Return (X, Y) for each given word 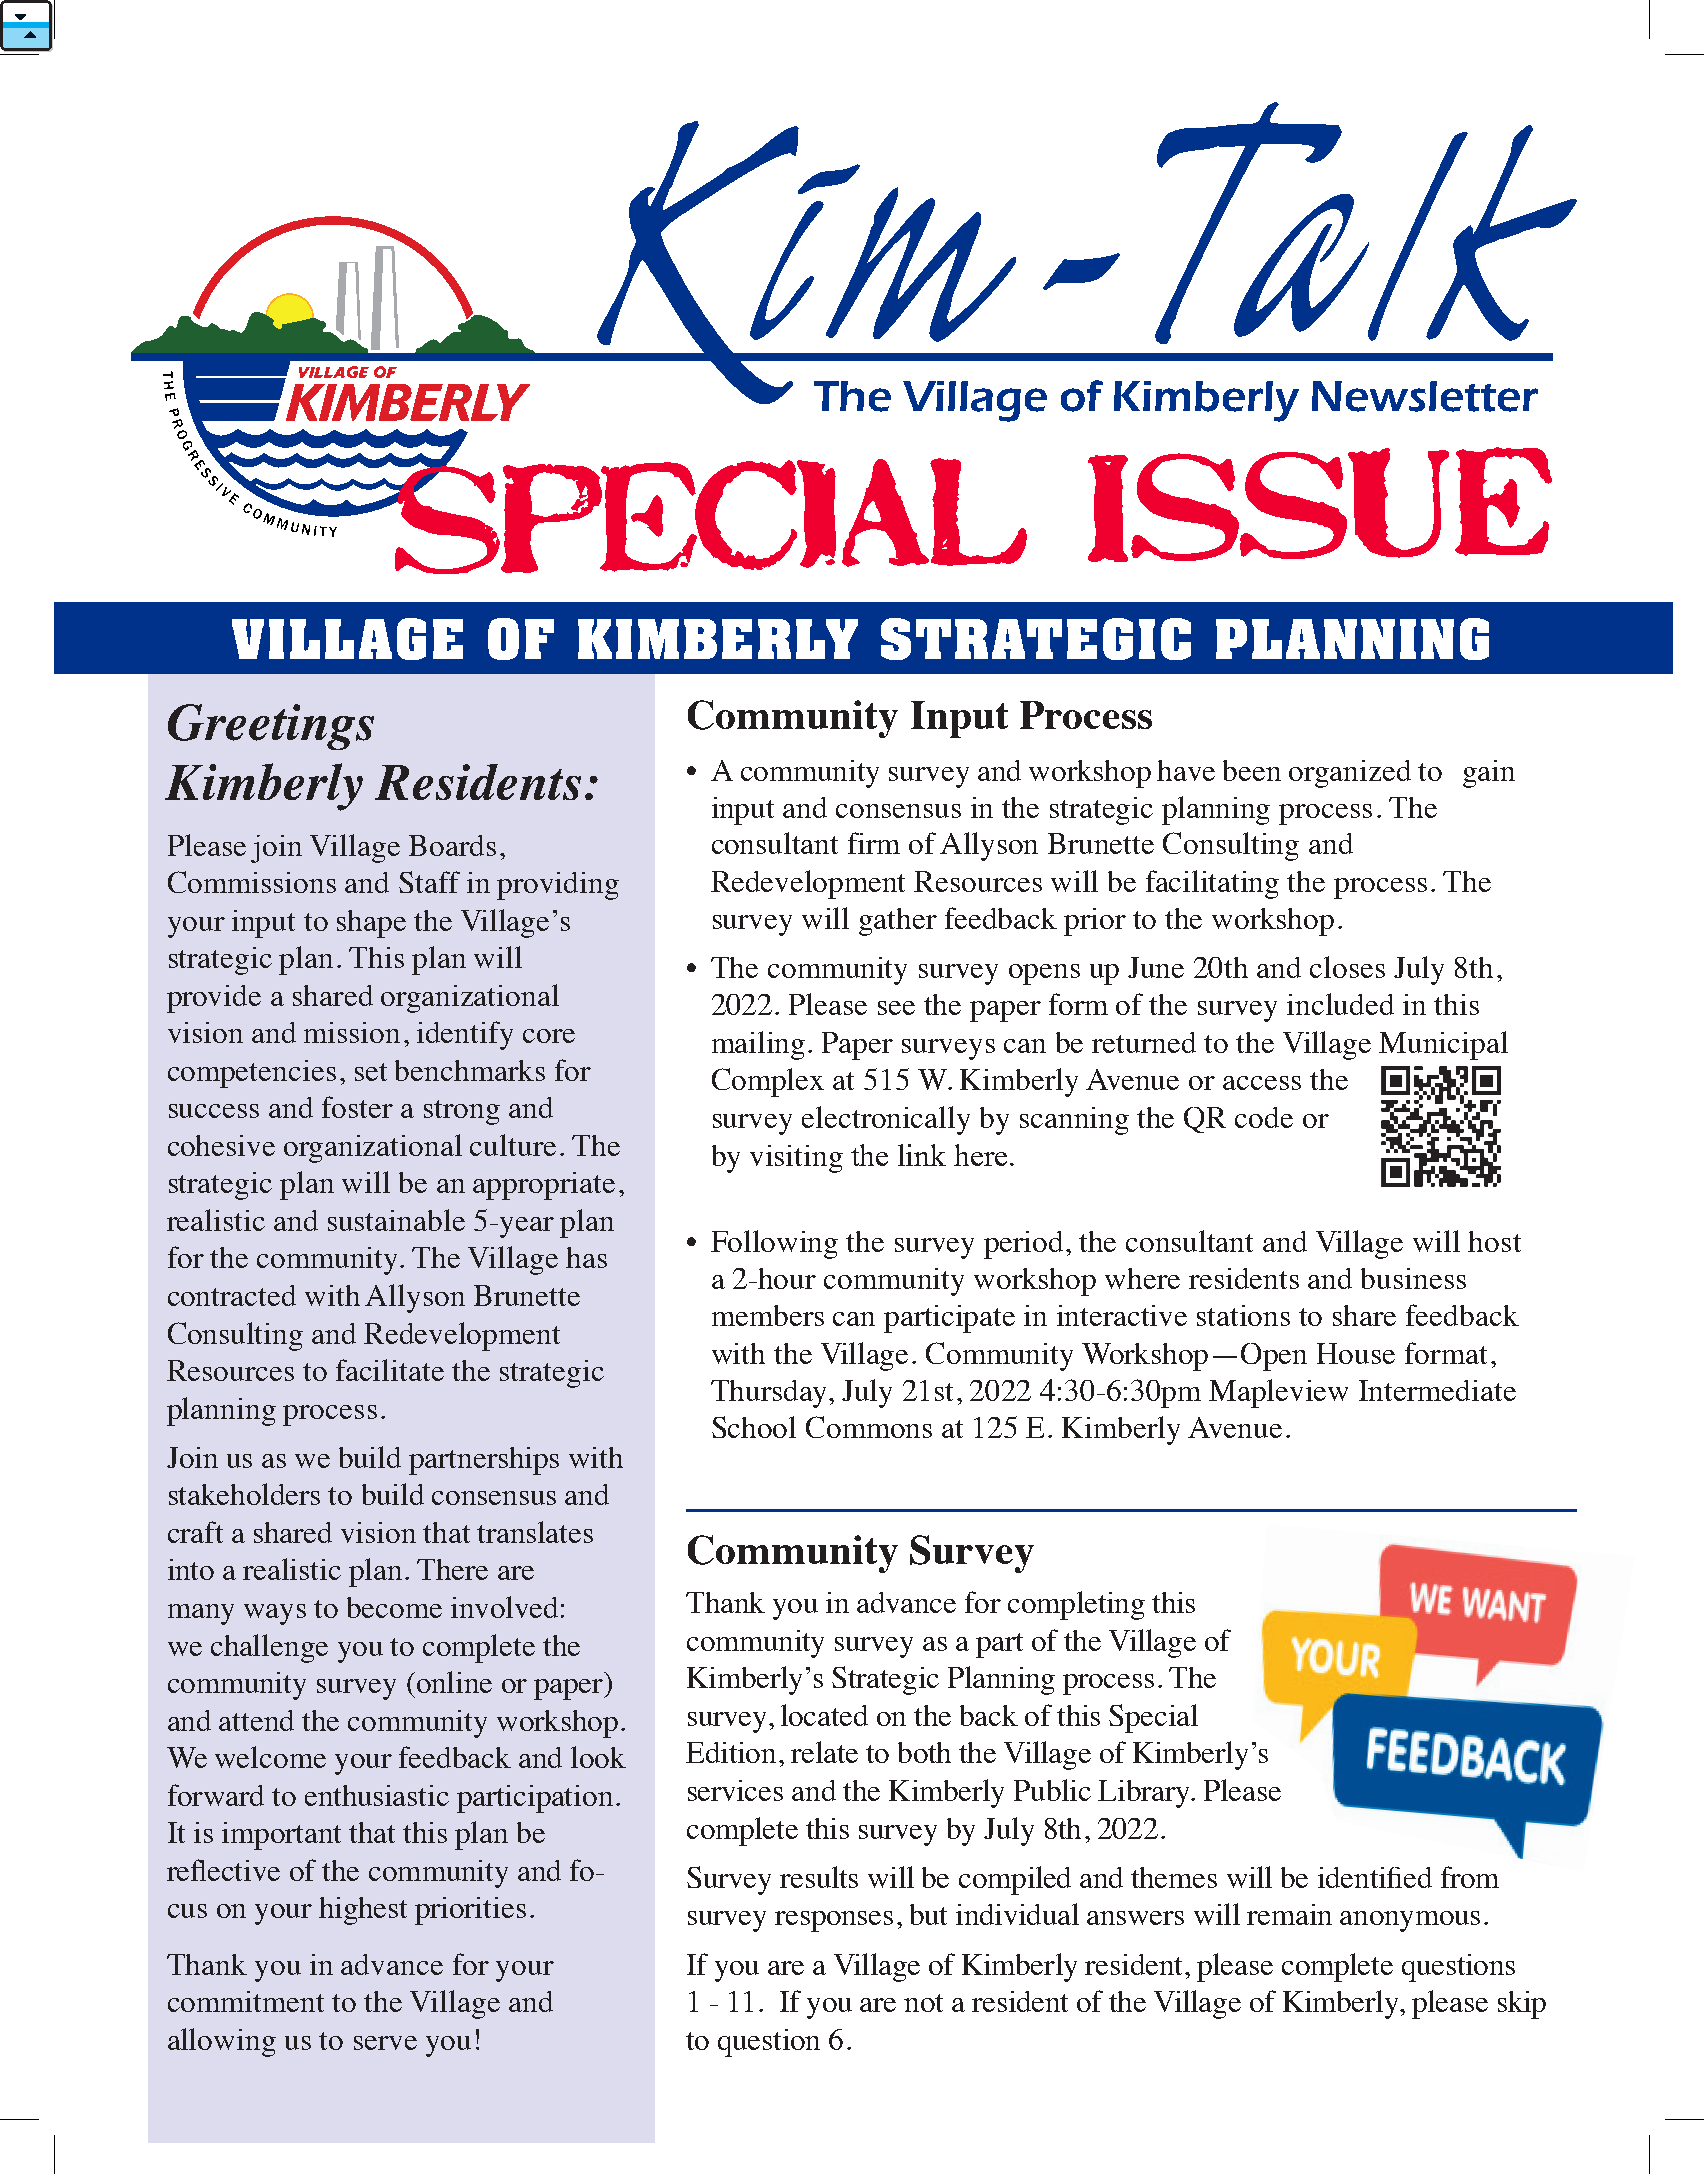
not (923, 2003)
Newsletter (1425, 396)
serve (385, 2043)
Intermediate (1437, 1390)
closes (1347, 967)
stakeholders (244, 1494)
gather (898, 922)
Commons (869, 1427)
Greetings (271, 727)
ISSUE (1320, 504)
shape (371, 924)
